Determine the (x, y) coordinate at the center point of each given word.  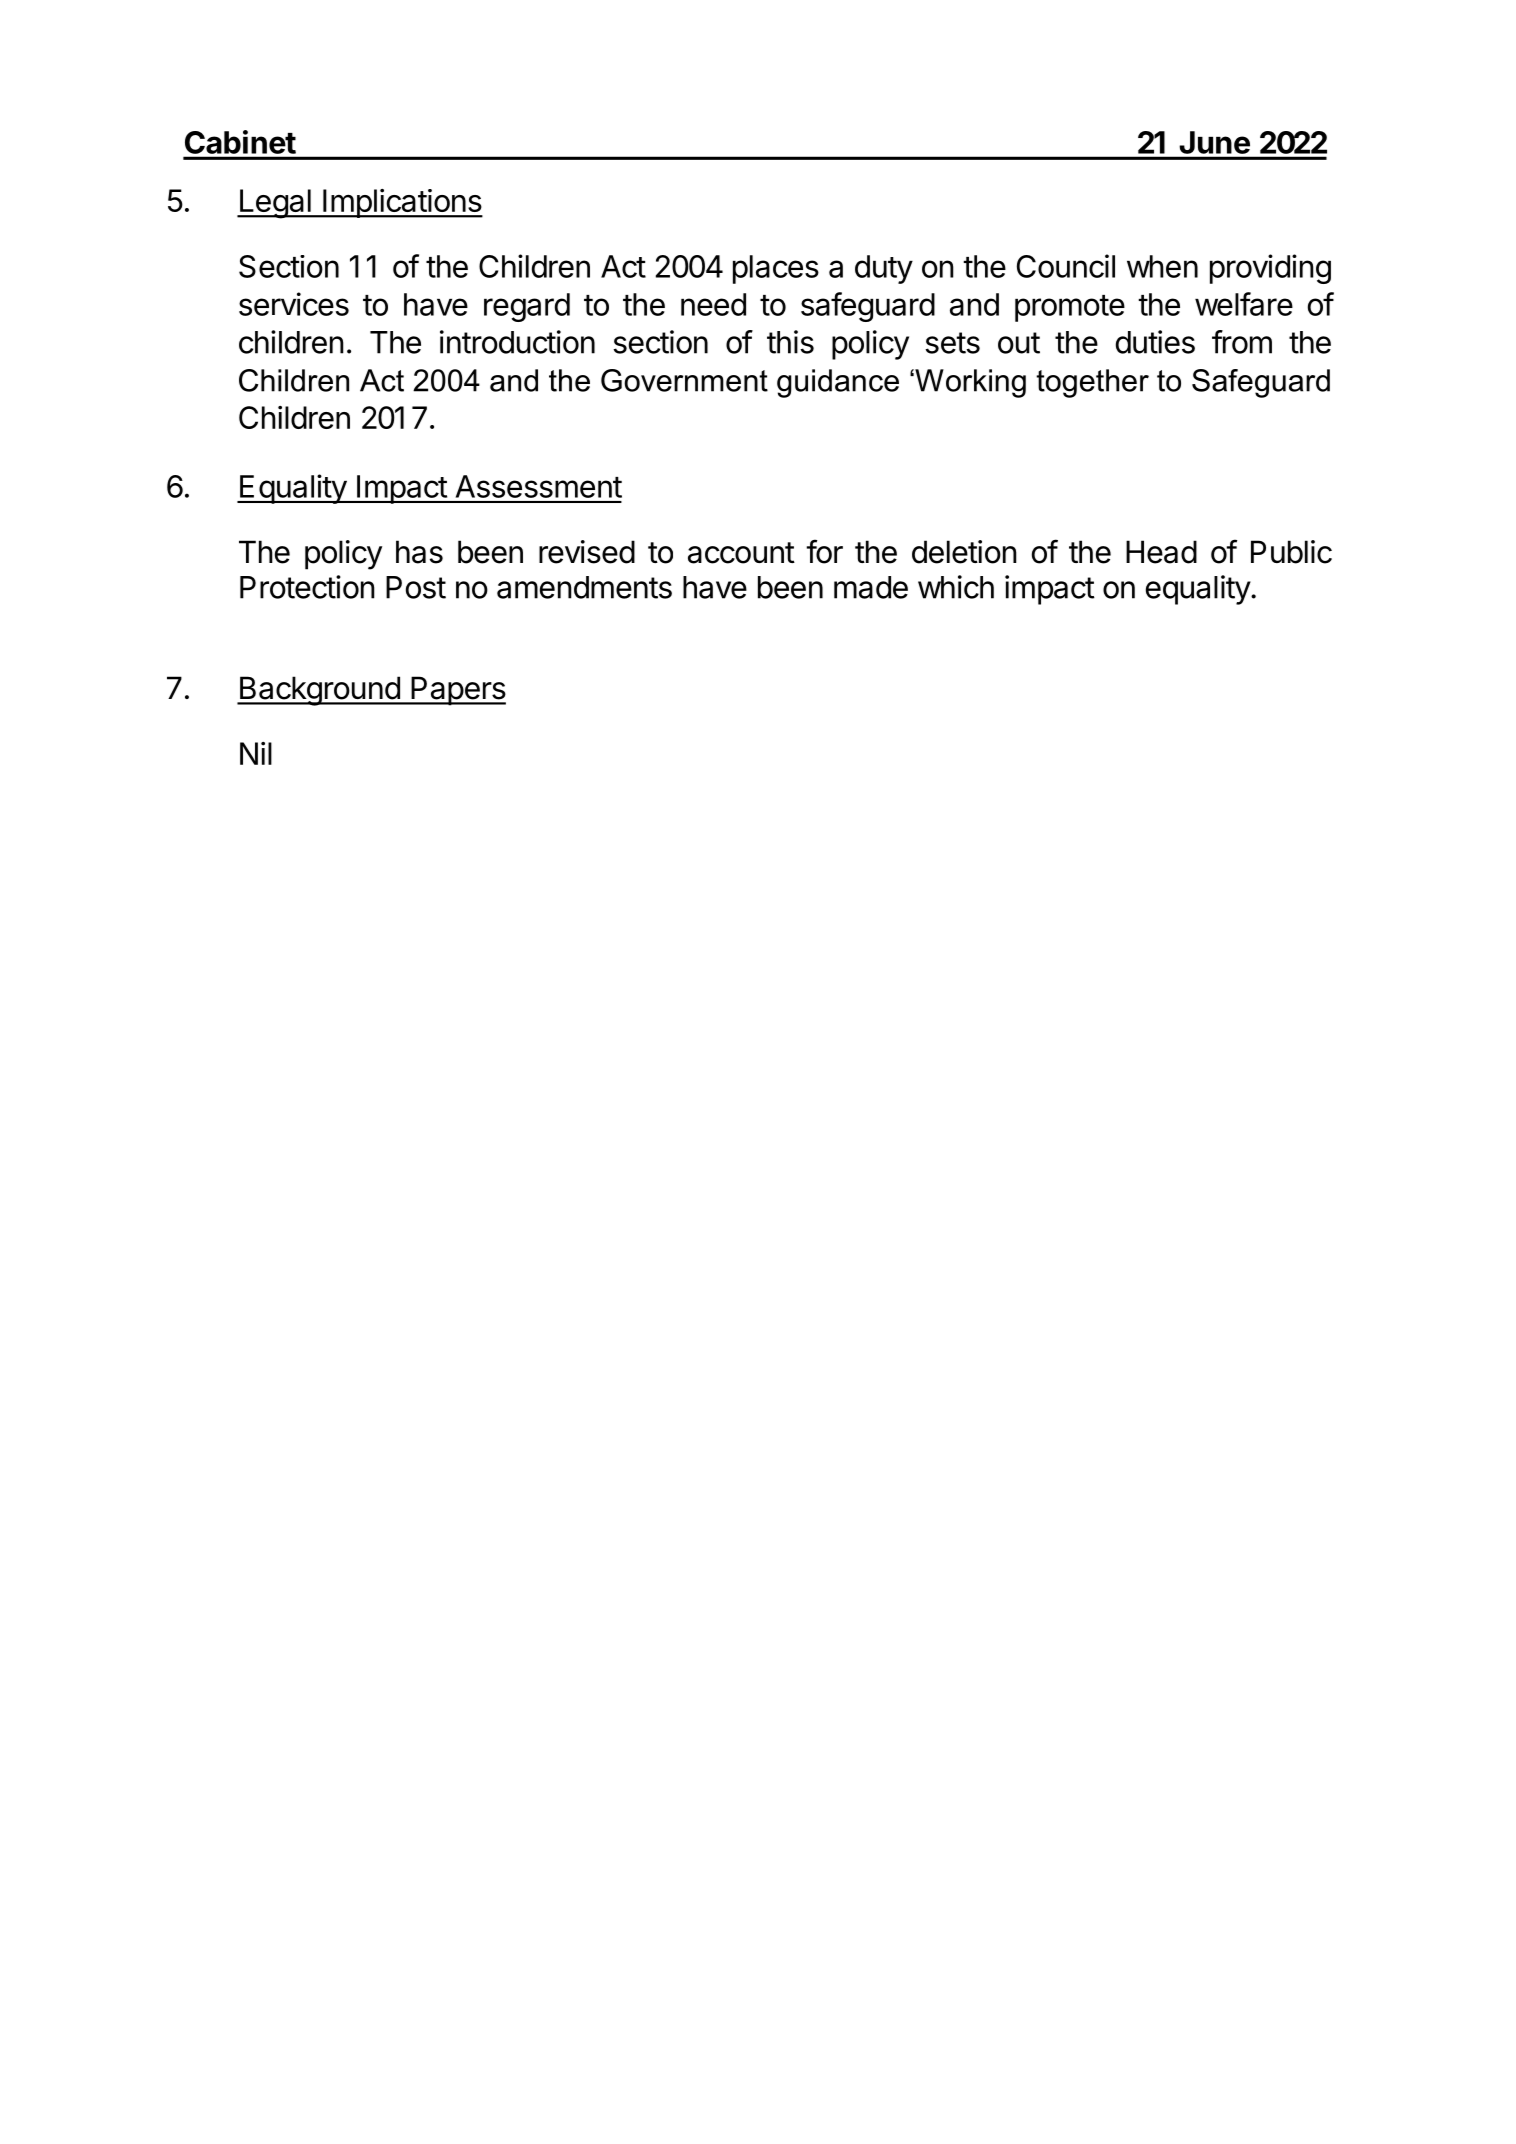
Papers (457, 691)
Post (416, 587)
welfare (1244, 304)
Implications (402, 203)
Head (1161, 552)
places (776, 269)
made (871, 587)
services (294, 304)
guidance (838, 383)
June (1215, 142)
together (1092, 383)
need (713, 304)
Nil (256, 753)
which (956, 587)
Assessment (539, 486)
